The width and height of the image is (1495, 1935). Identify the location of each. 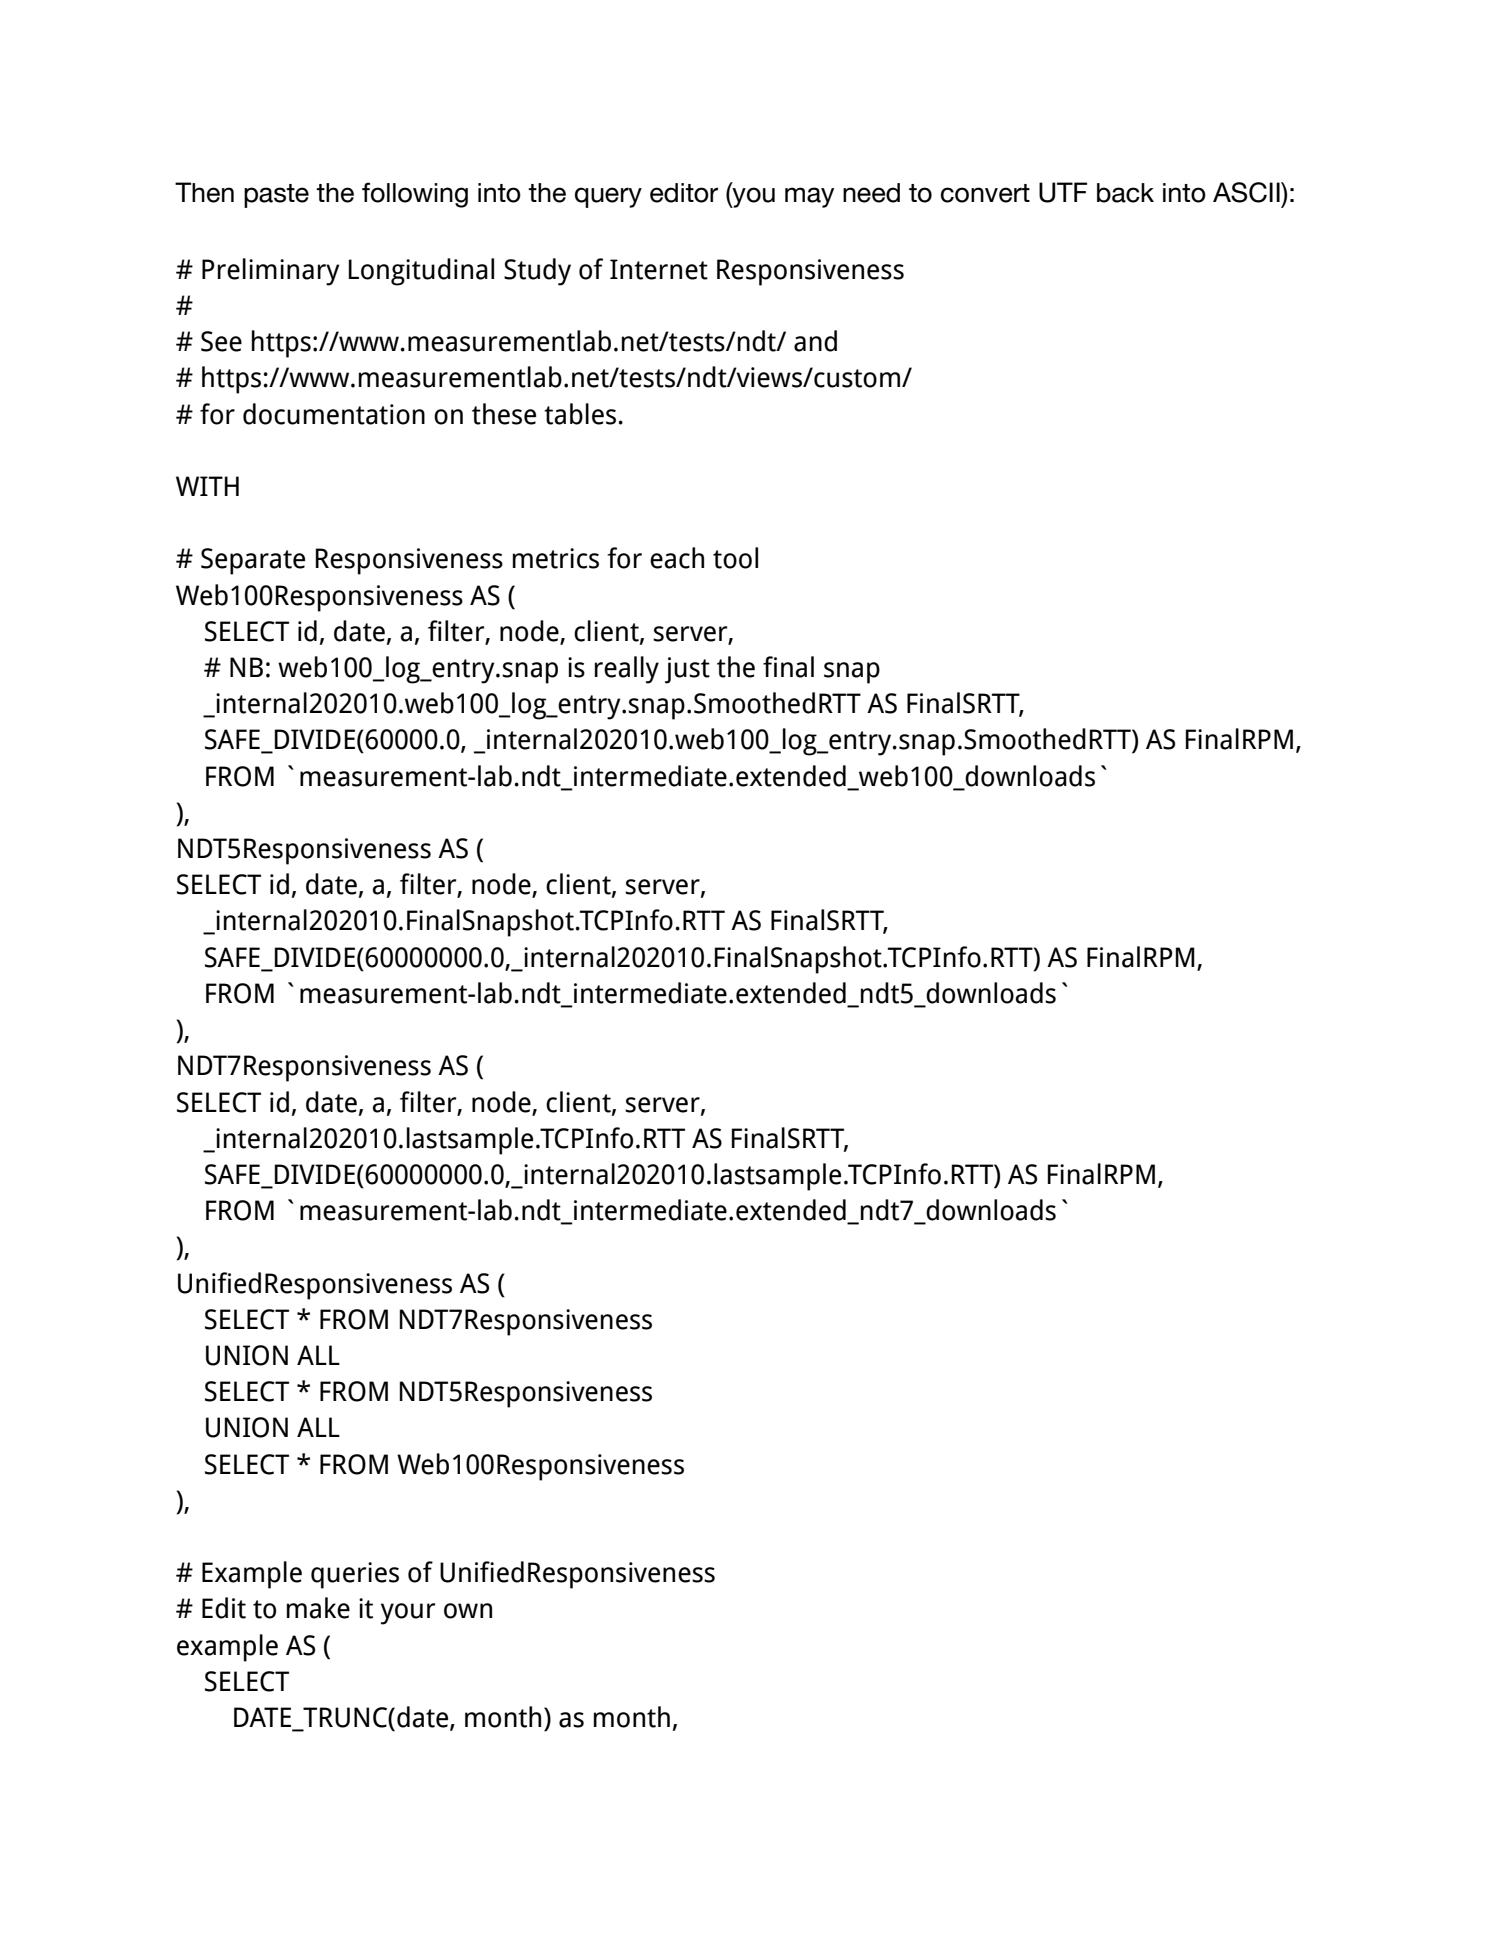
(677, 558).
